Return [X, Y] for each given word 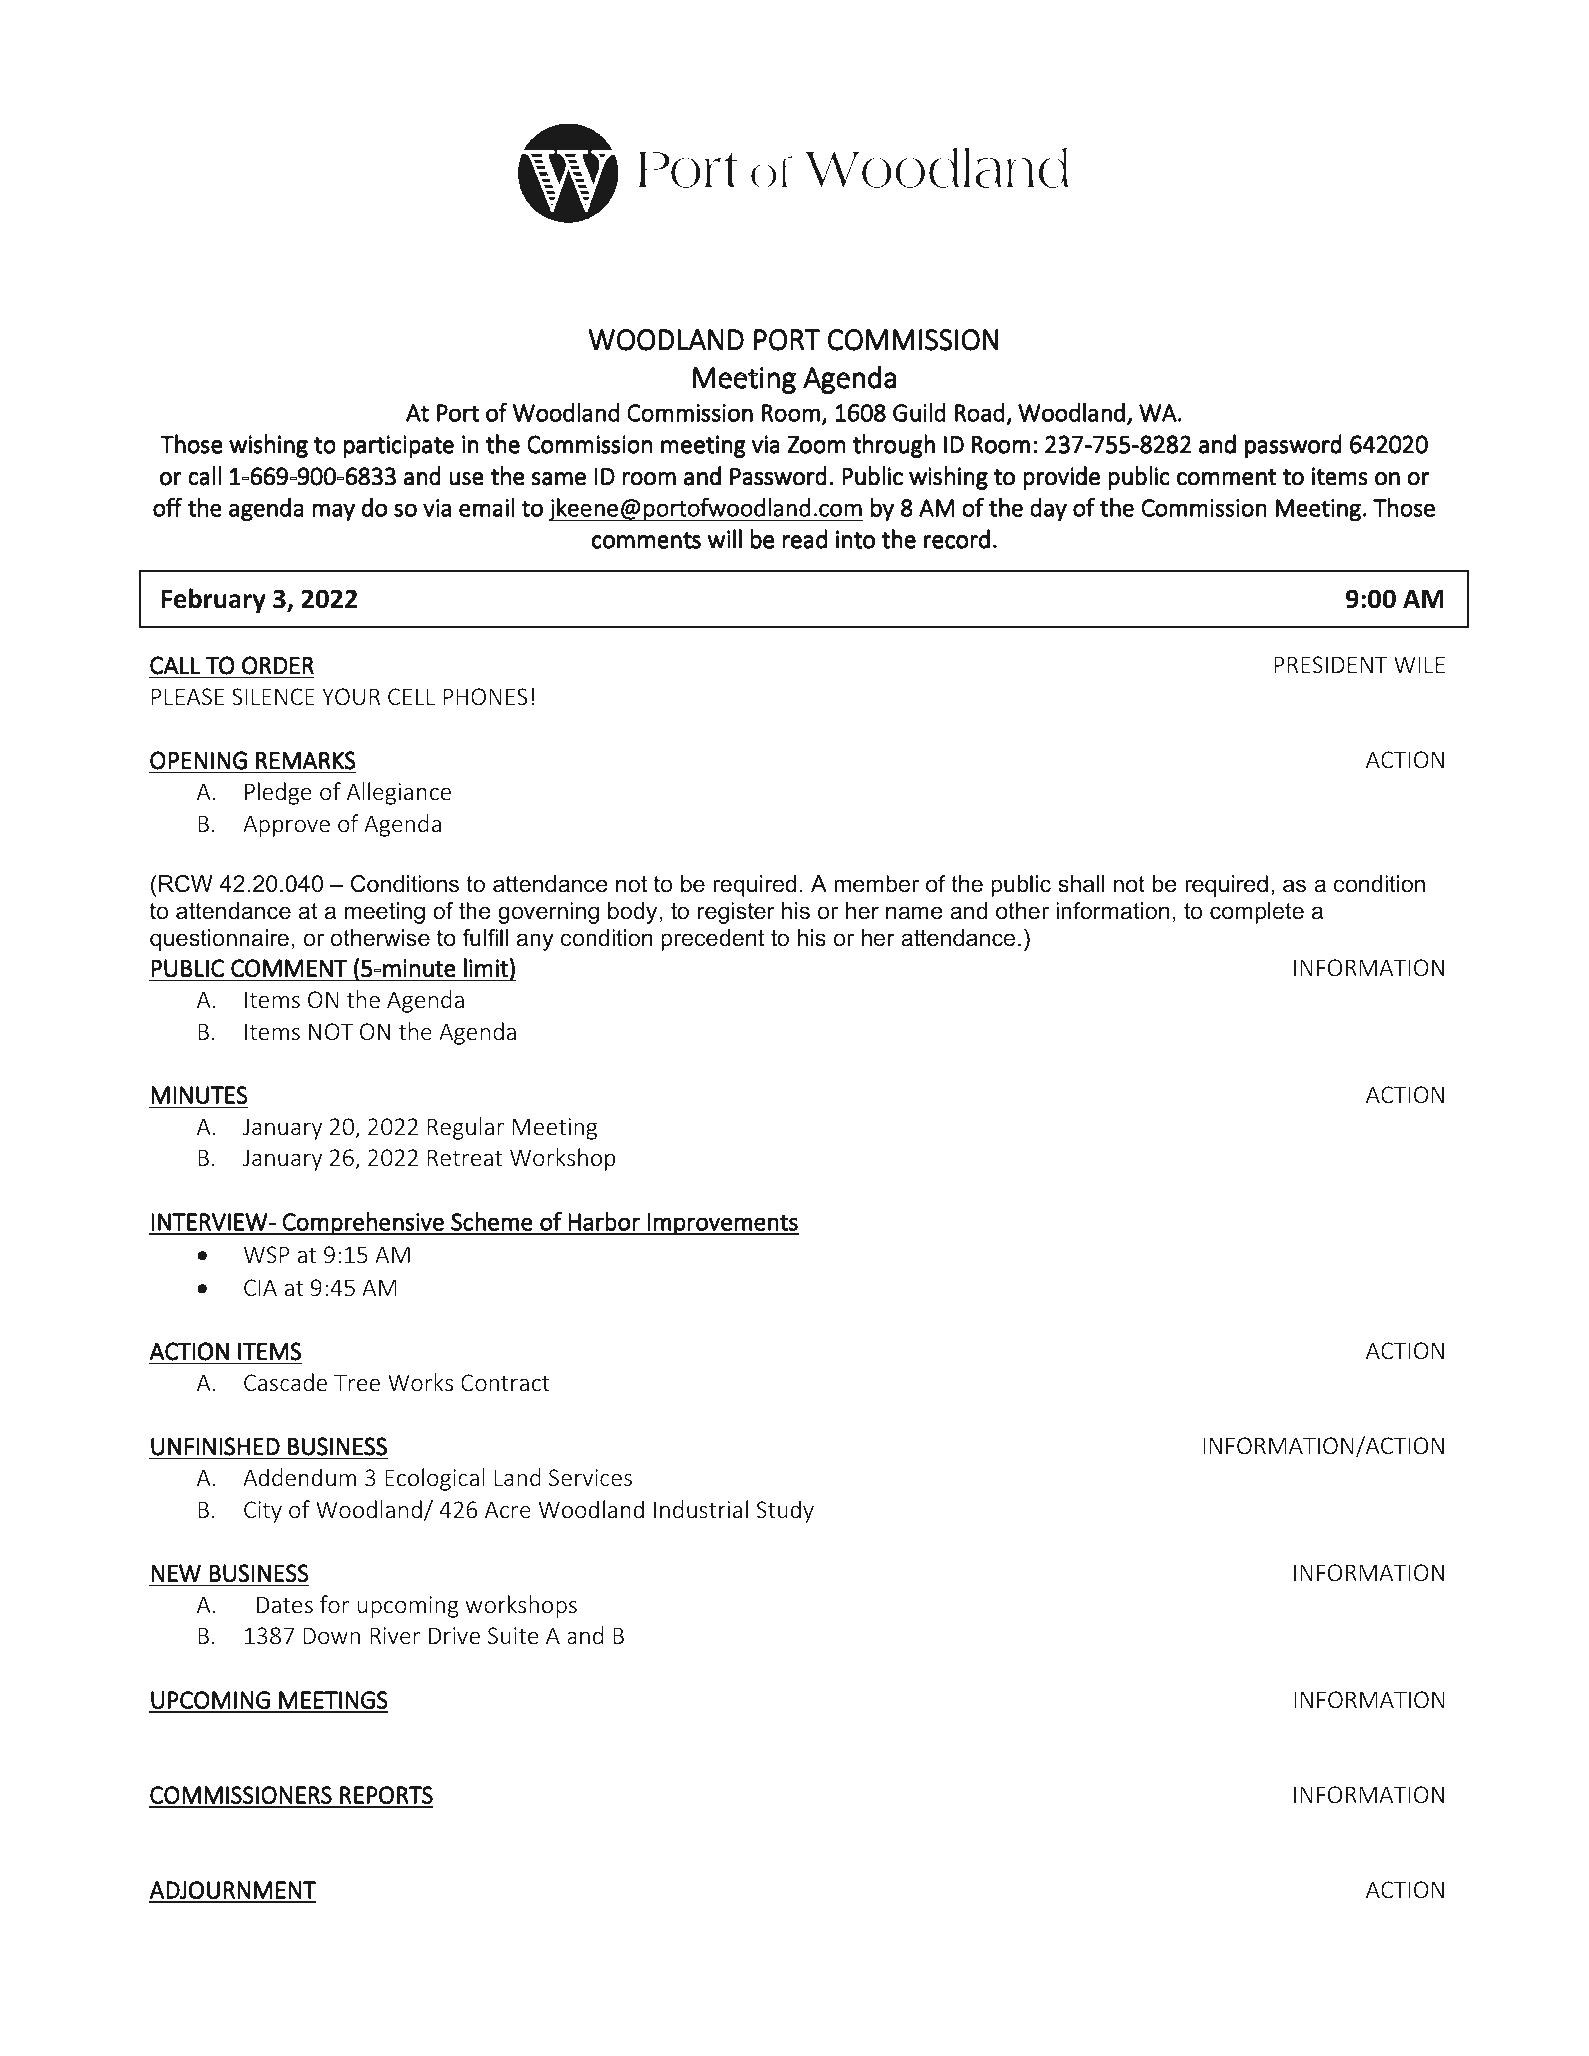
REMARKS [306, 760]
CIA [260, 1287]
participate [399, 446]
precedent [712, 940]
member [876, 884]
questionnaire [219, 940]
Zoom [816, 444]
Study [785, 1511]
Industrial [701, 1509]
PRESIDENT [1330, 664]
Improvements [722, 1224]
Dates [285, 1605]
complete [1257, 913]
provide [1061, 478]
